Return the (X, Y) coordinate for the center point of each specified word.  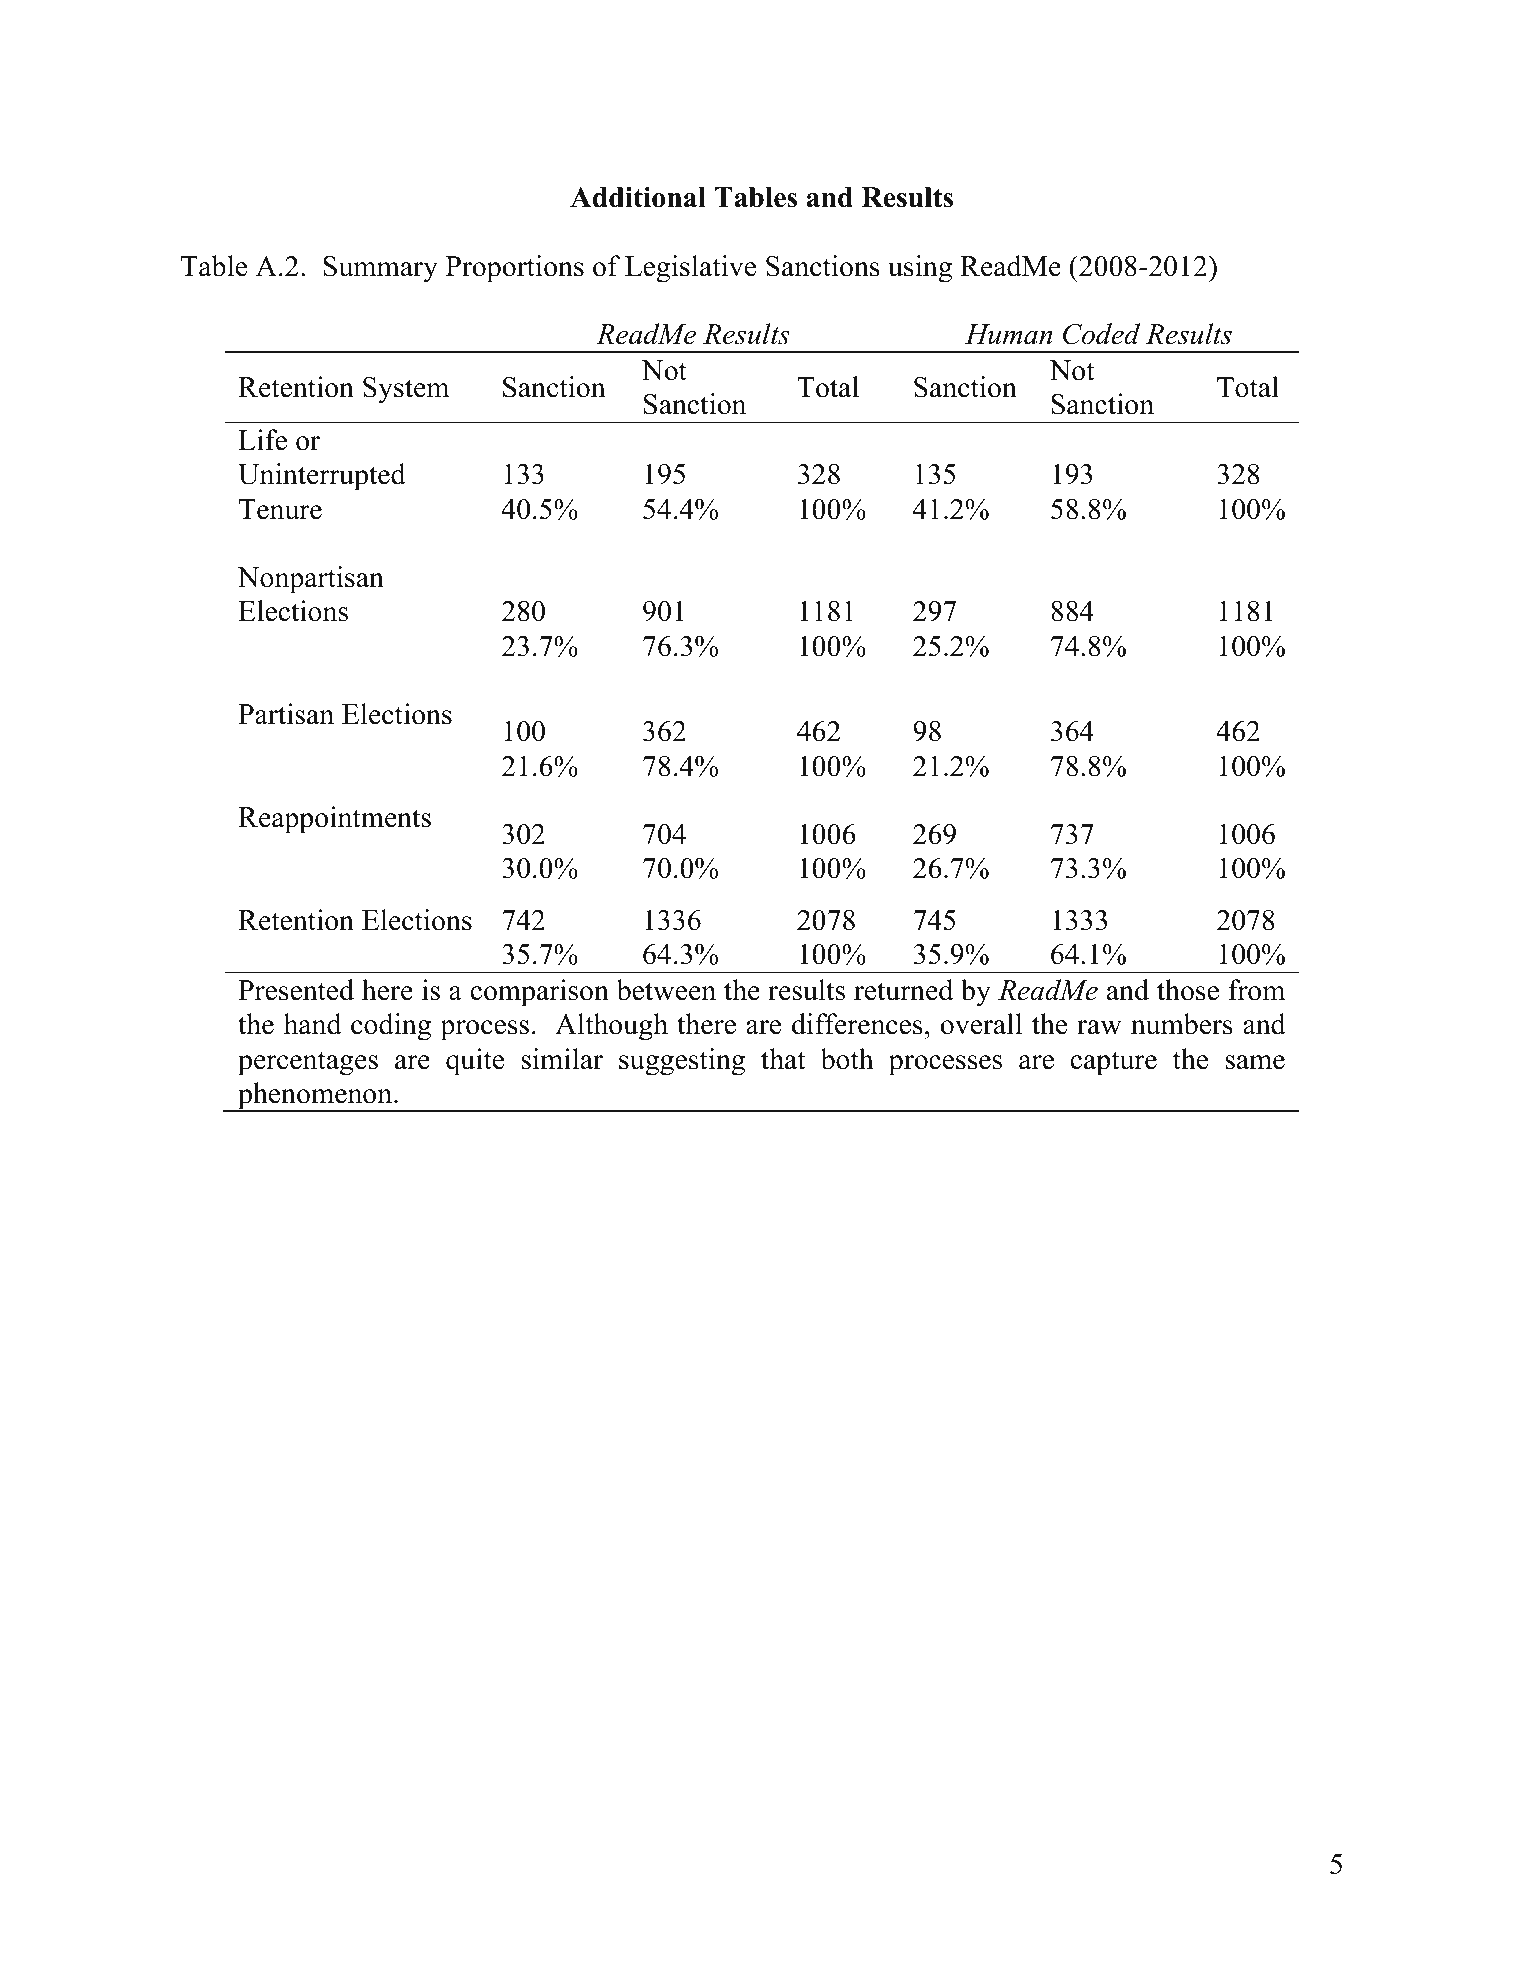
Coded (1101, 334)
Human (1008, 334)
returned (903, 990)
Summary (380, 269)
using (920, 269)
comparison (539, 993)
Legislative (690, 269)
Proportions (515, 269)
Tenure (280, 509)
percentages (308, 1063)
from (1256, 990)
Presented (296, 990)
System (406, 390)
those (1188, 990)
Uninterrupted (322, 477)
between (666, 990)
